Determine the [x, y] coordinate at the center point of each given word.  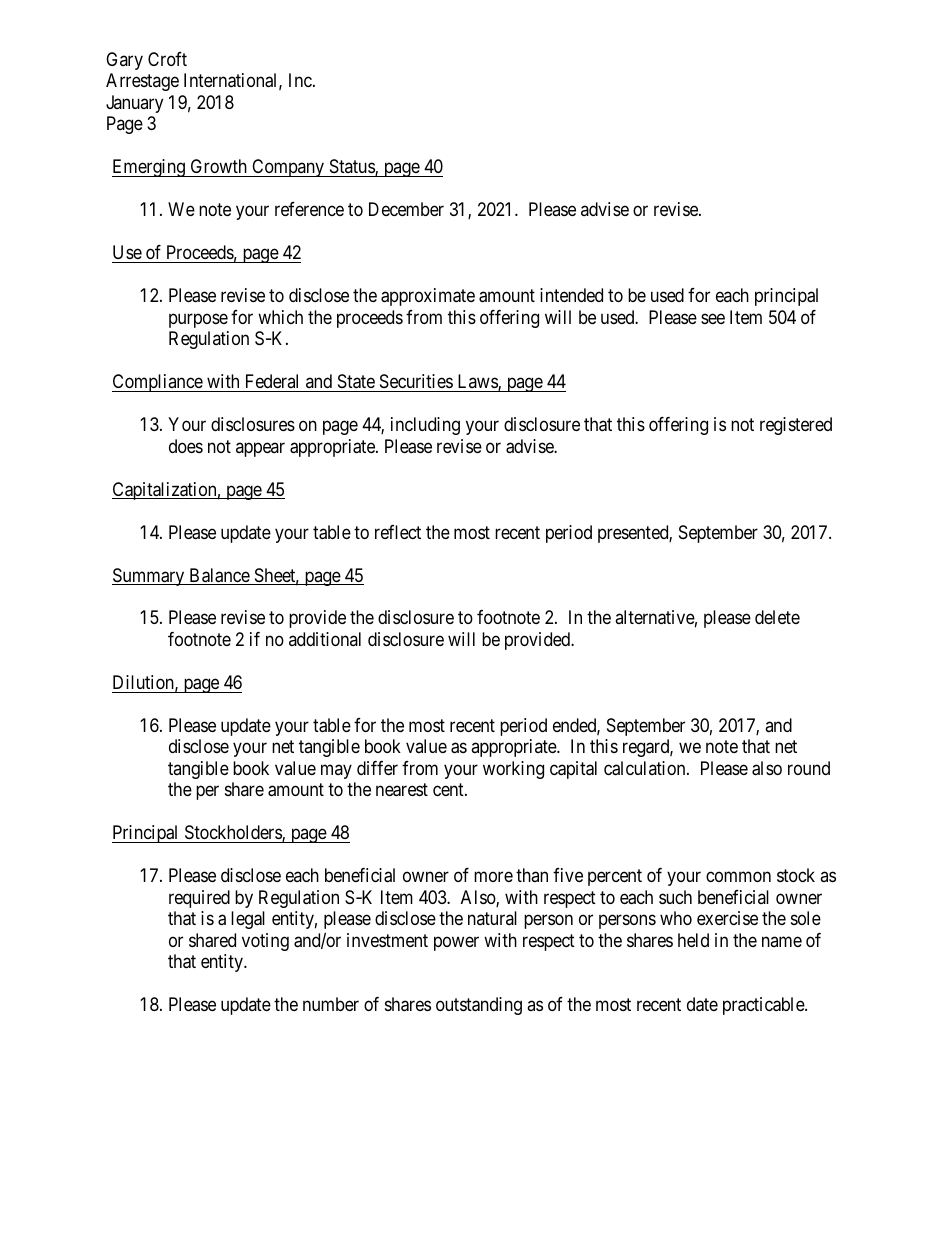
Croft [167, 59]
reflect [398, 532]
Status [353, 167]
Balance [219, 576]
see [713, 318]
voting [265, 942]
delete [777, 617]
